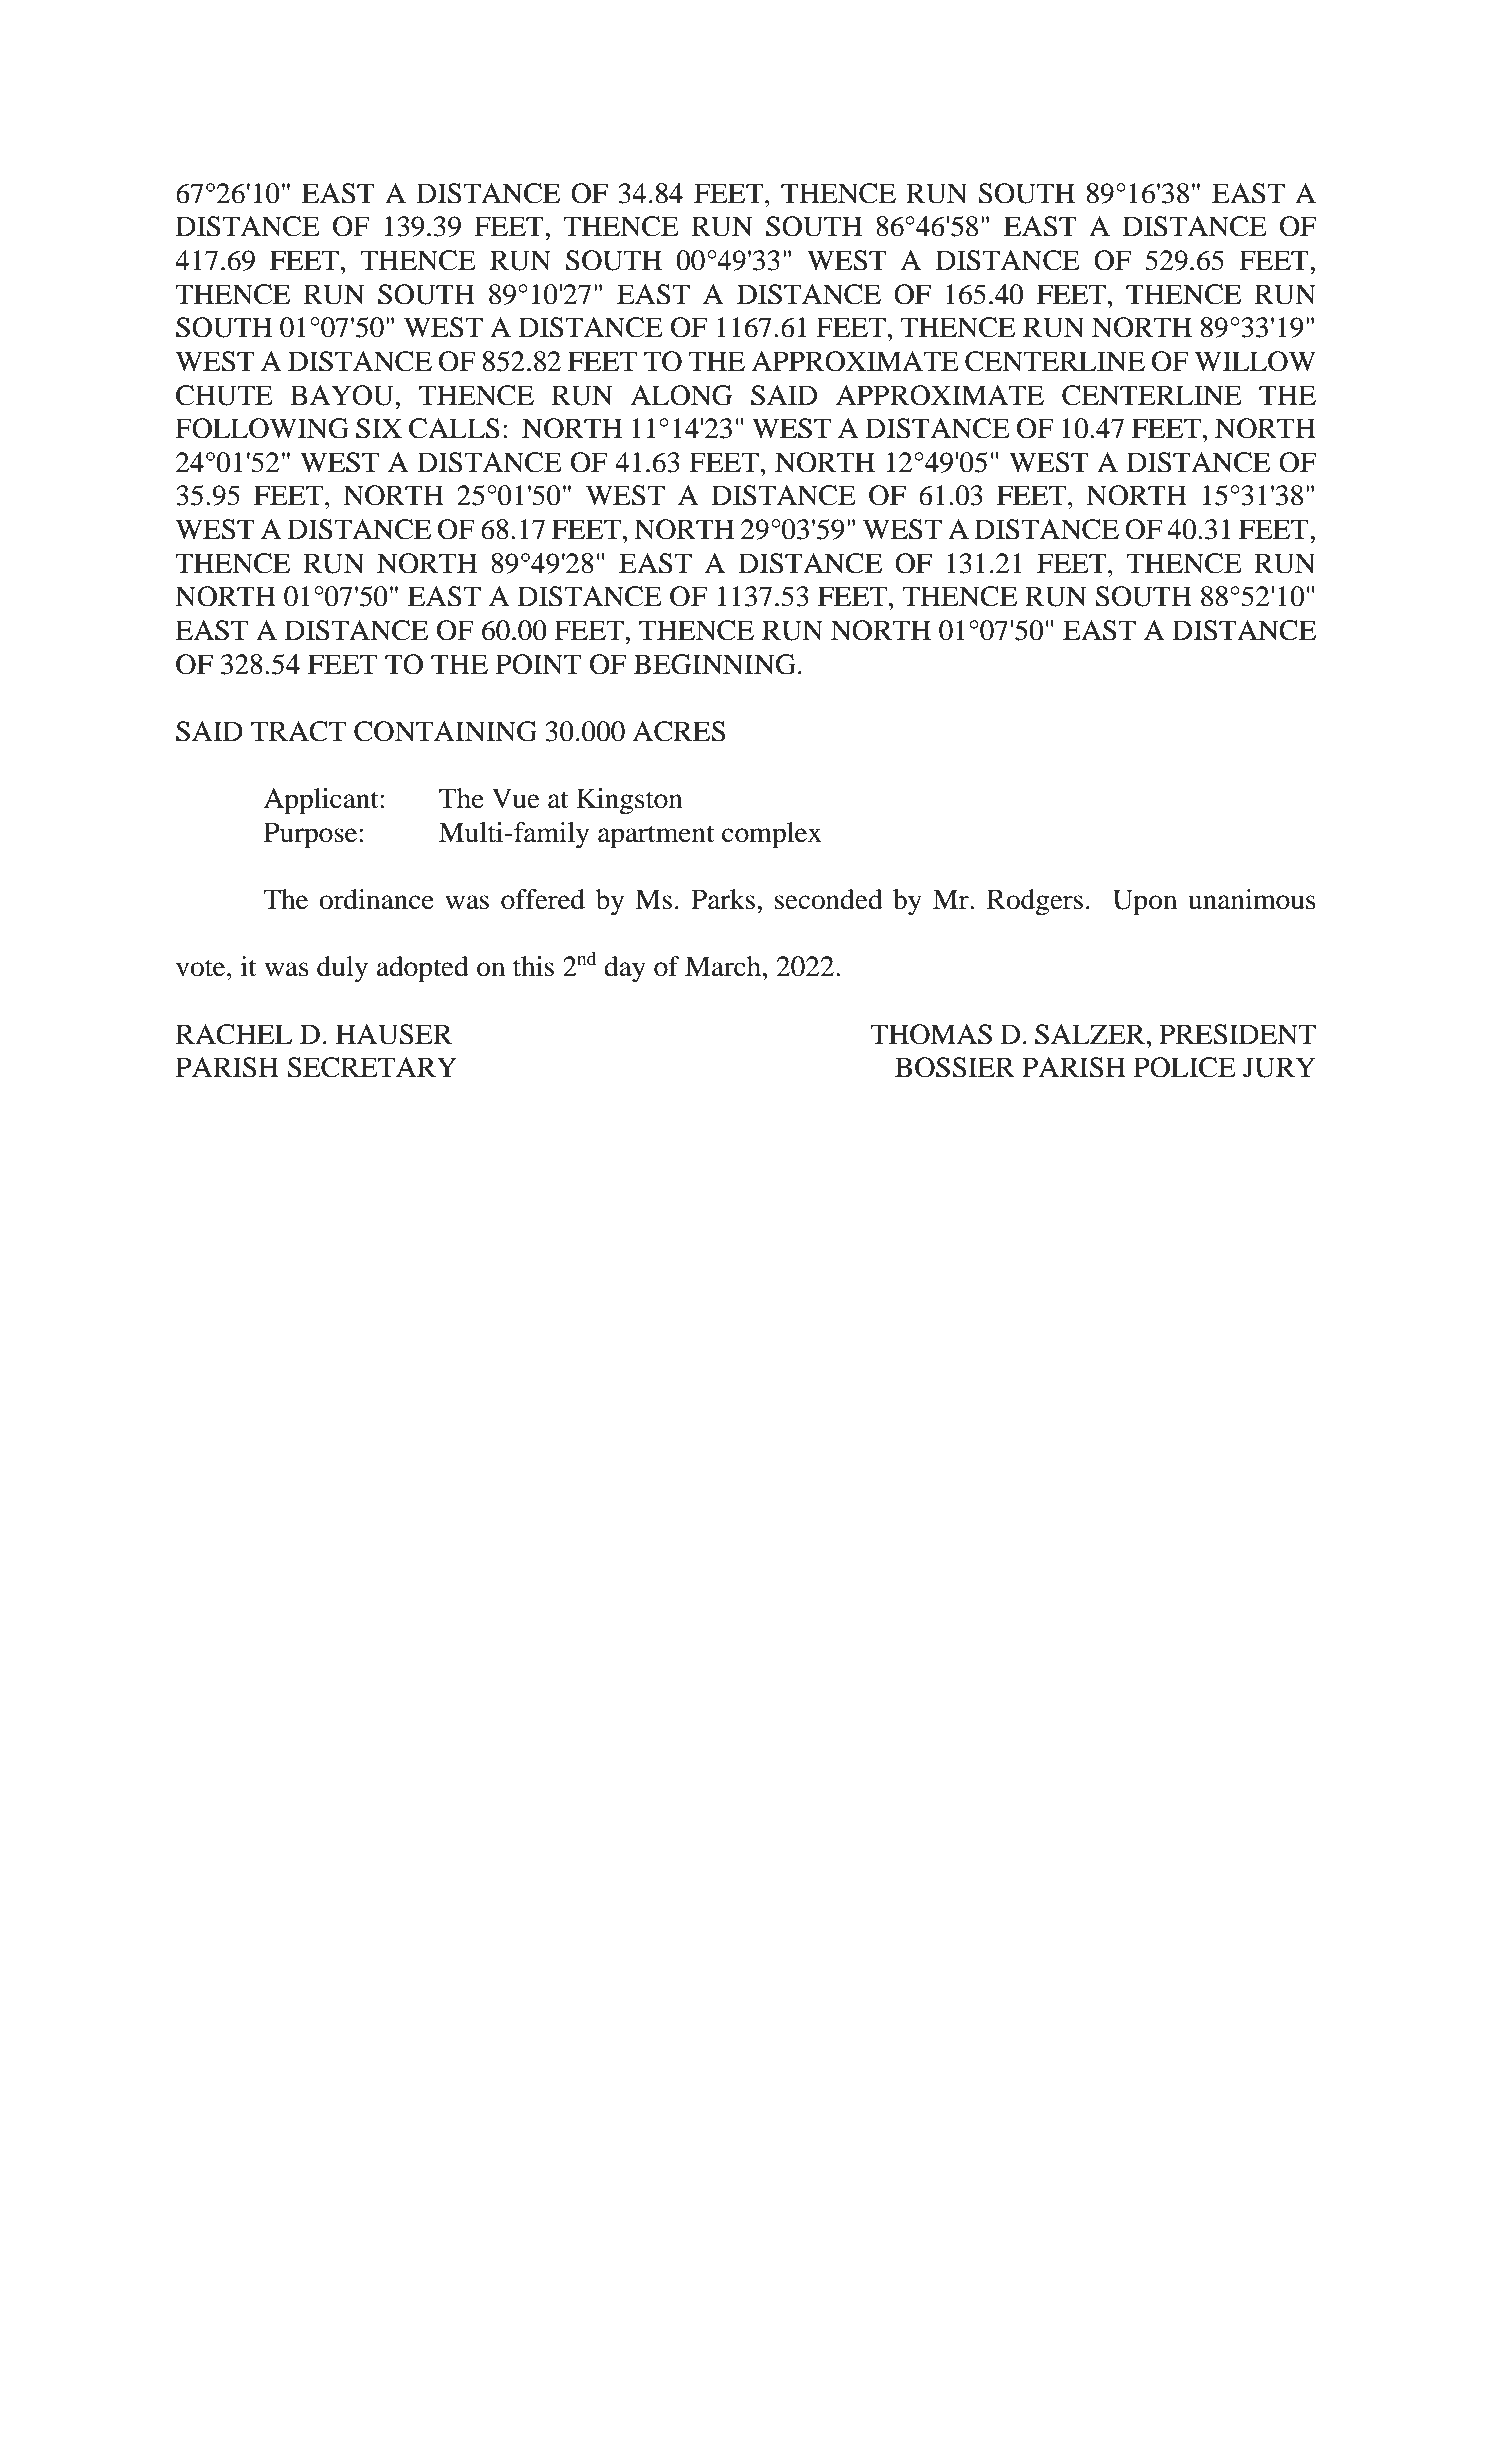 The image size is (1492, 2457). What do you see at coordinates (681, 395) in the page?
I see `ALONG` at bounding box center [681, 395].
